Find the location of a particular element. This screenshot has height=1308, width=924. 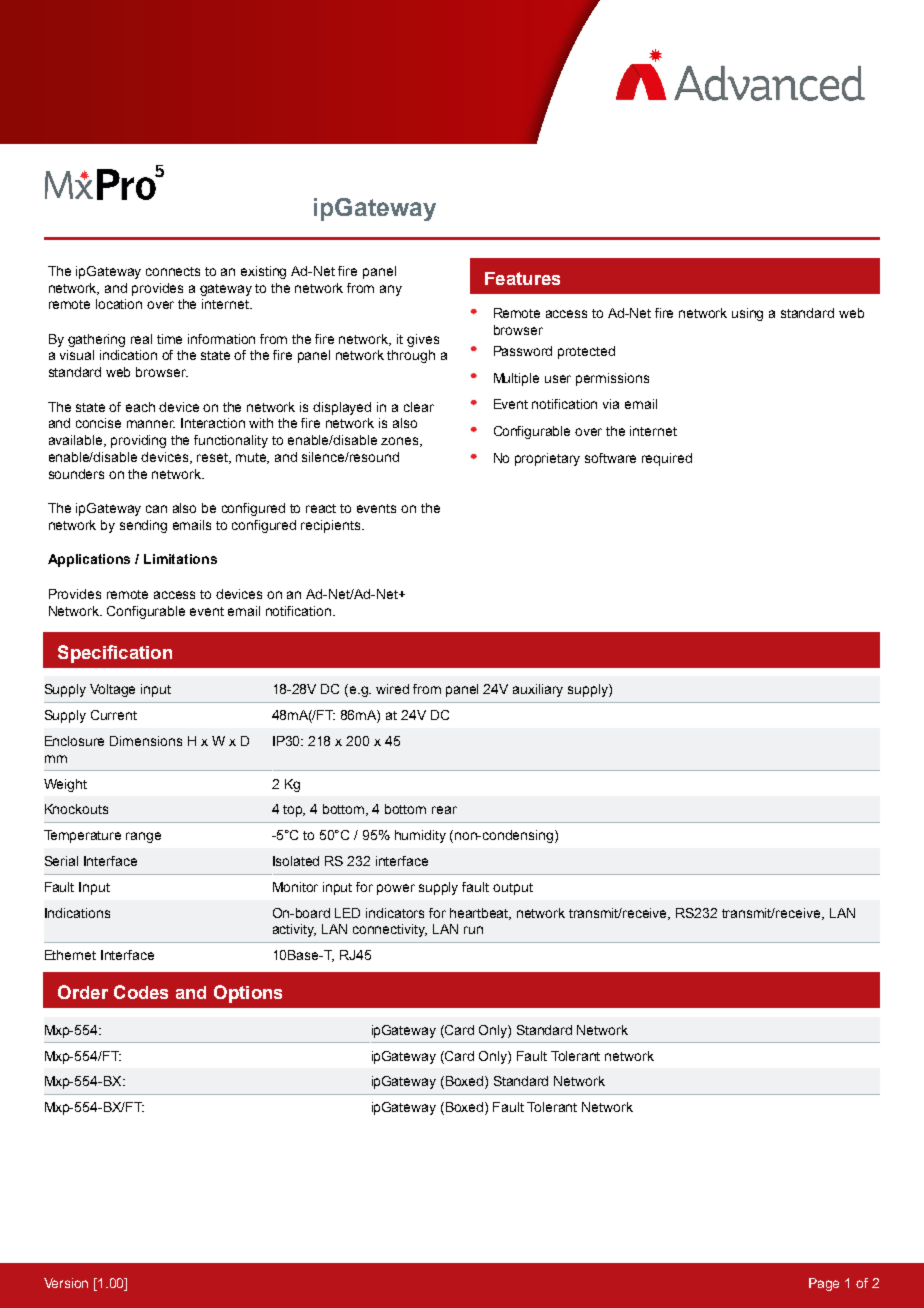

using is located at coordinates (747, 314).
